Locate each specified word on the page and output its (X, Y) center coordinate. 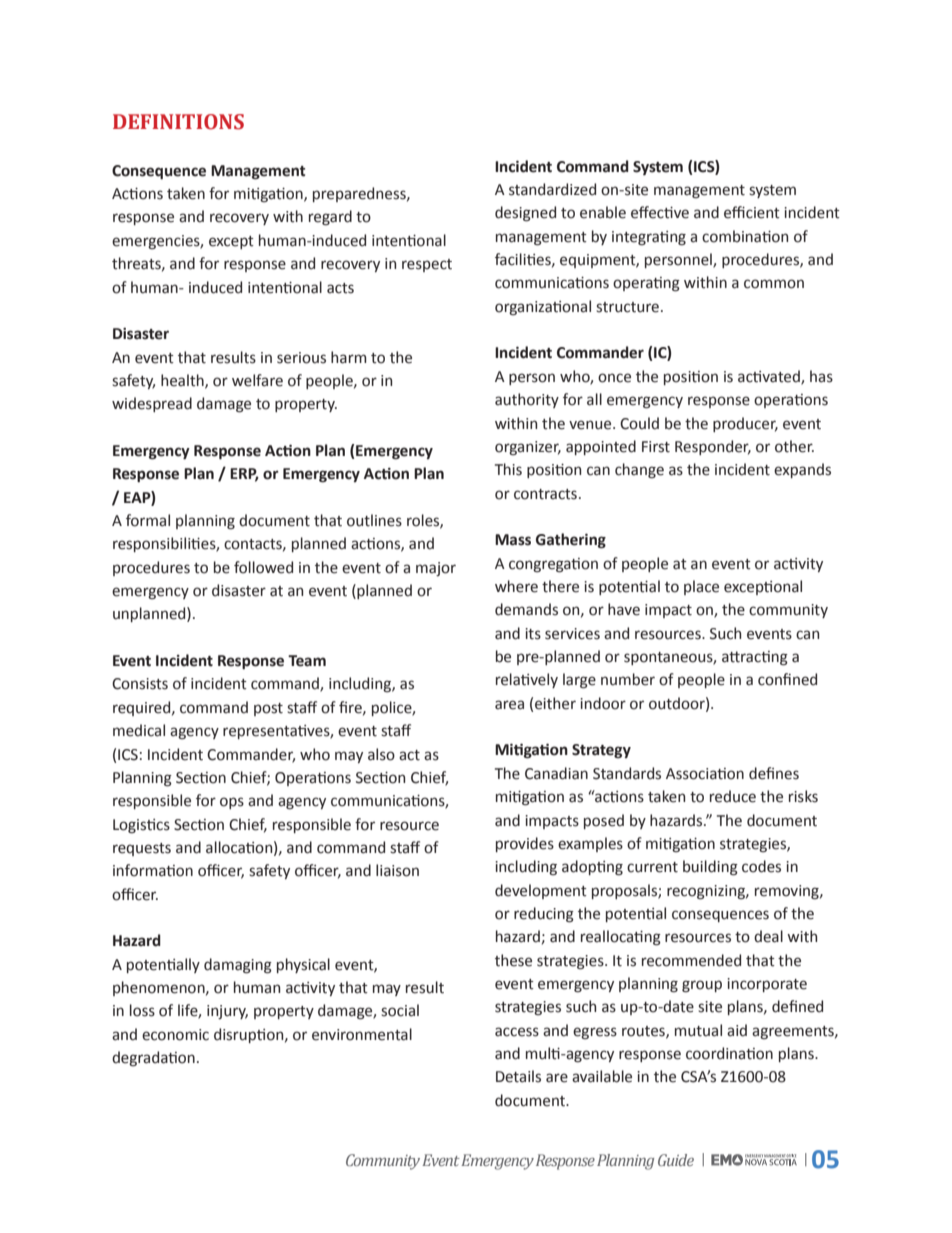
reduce (733, 796)
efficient (752, 212)
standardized (552, 189)
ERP (244, 475)
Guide (676, 1160)
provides (525, 844)
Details (518, 1076)
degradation (153, 1059)
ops (232, 803)
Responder (713, 447)
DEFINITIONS (178, 122)
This (508, 469)
